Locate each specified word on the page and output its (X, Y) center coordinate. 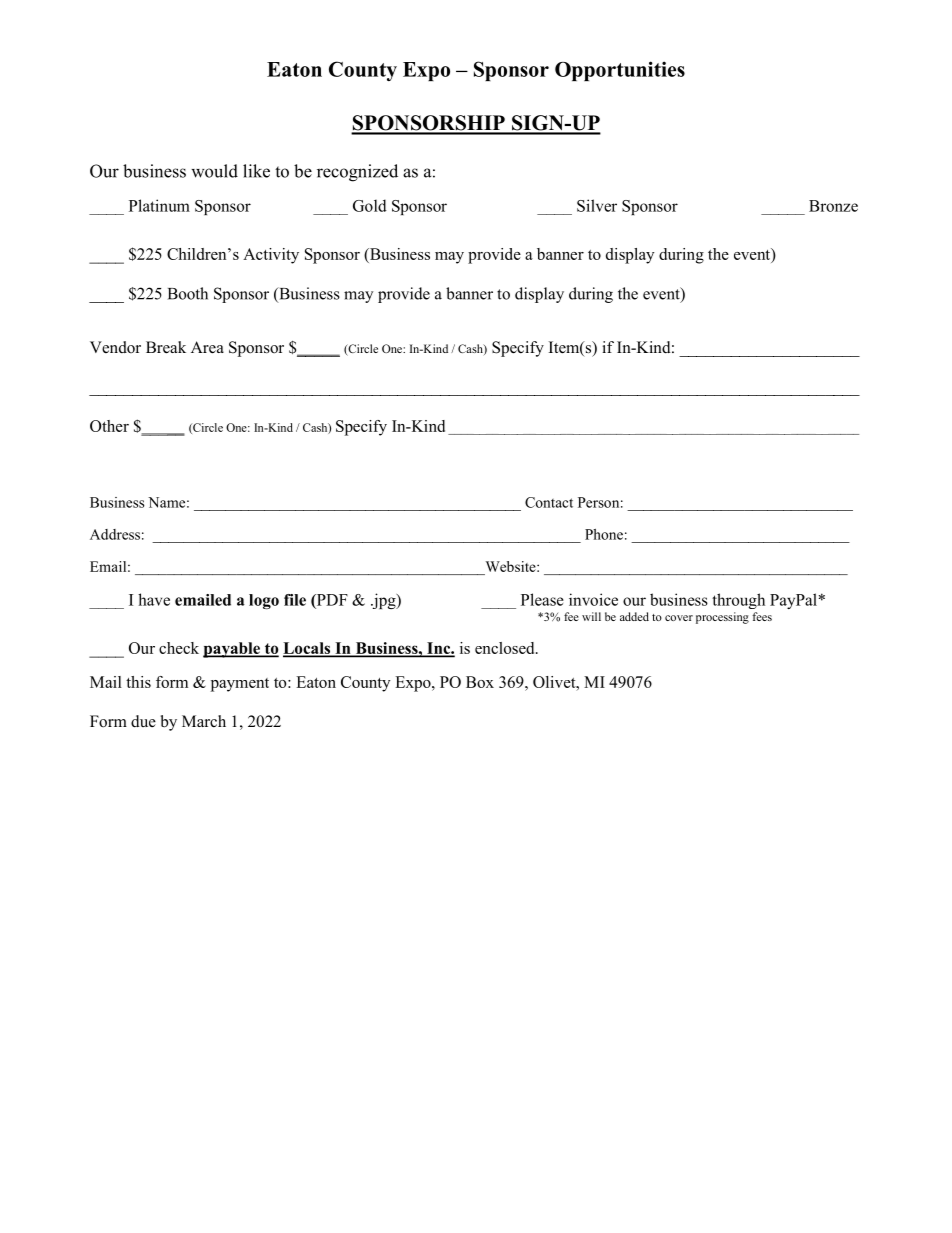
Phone (604, 534)
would (214, 171)
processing (722, 618)
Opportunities (620, 71)
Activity (271, 256)
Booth (188, 293)
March (204, 721)
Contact (549, 502)
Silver (597, 205)
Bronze (833, 206)
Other (109, 426)
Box (480, 682)
